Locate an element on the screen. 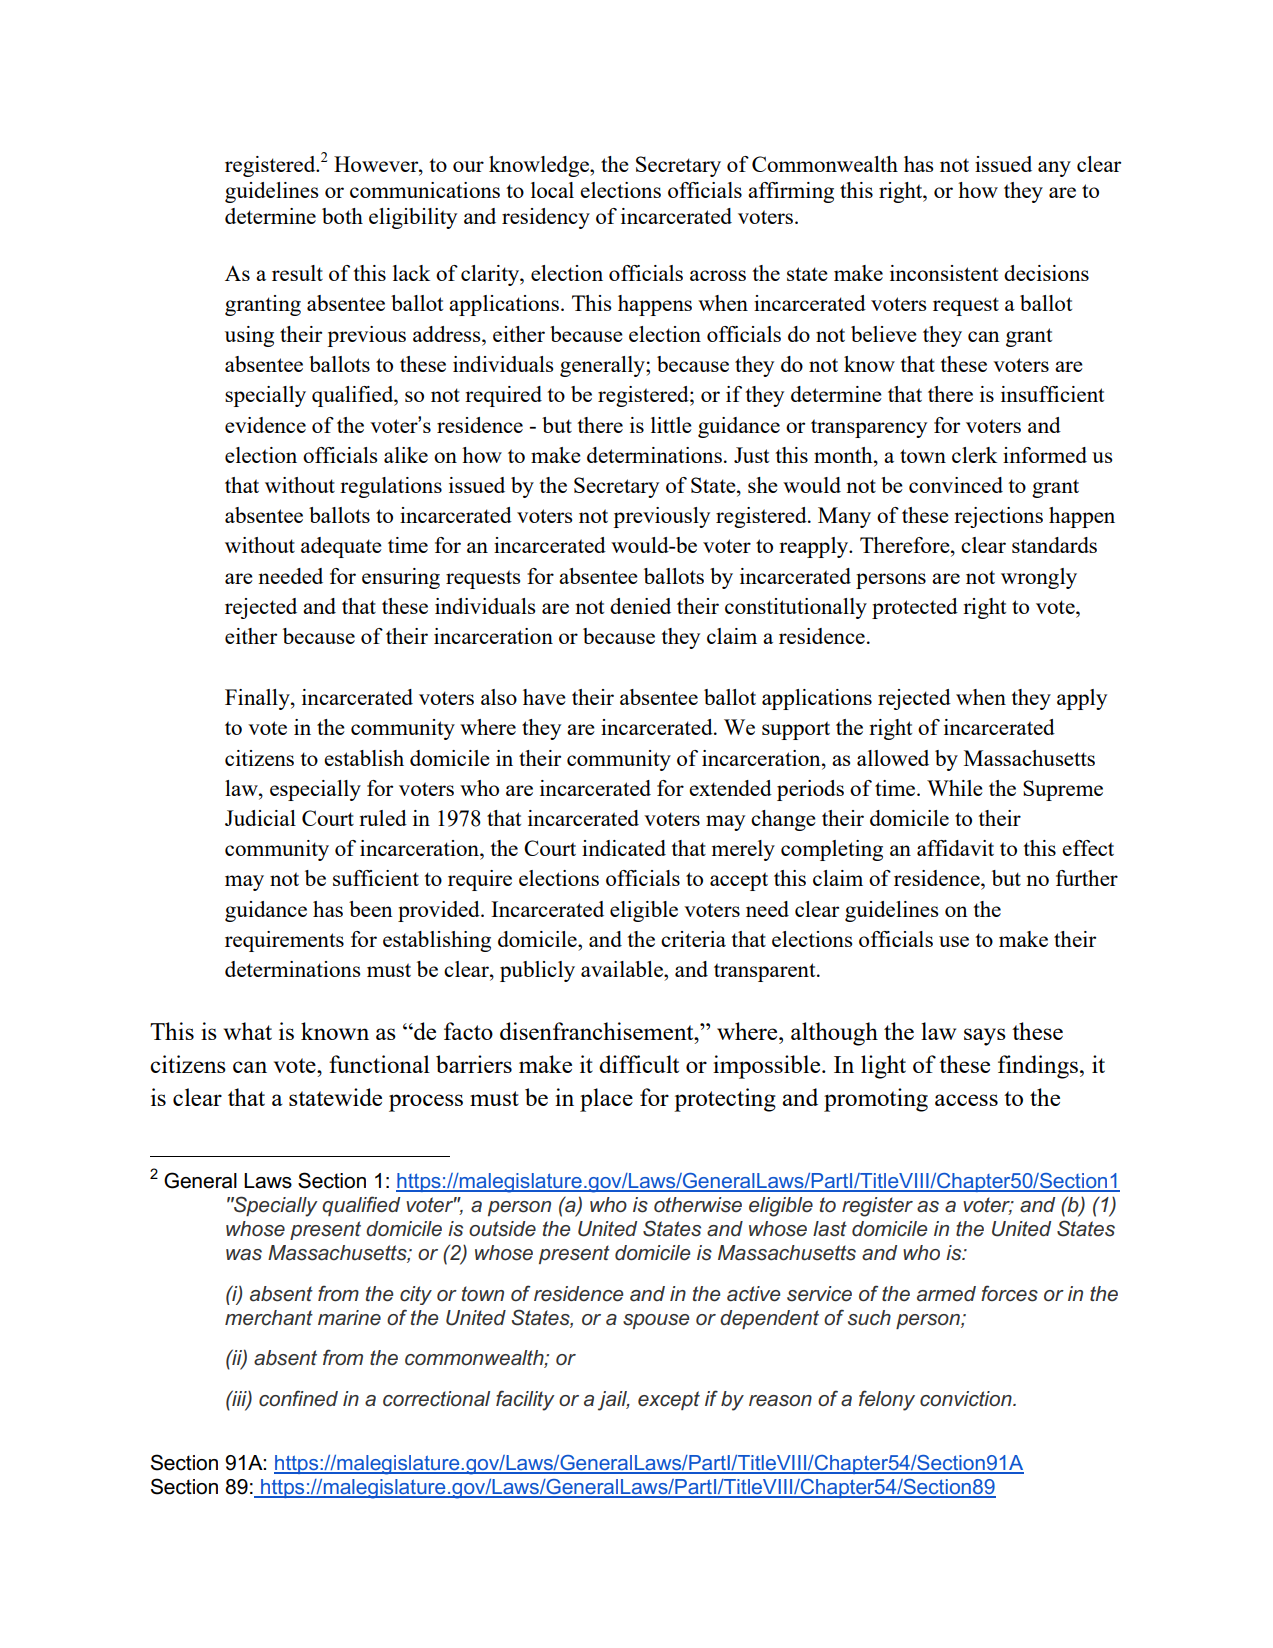 The height and width of the screenshot is (1648, 1273). marine is located at coordinates (349, 1318).
